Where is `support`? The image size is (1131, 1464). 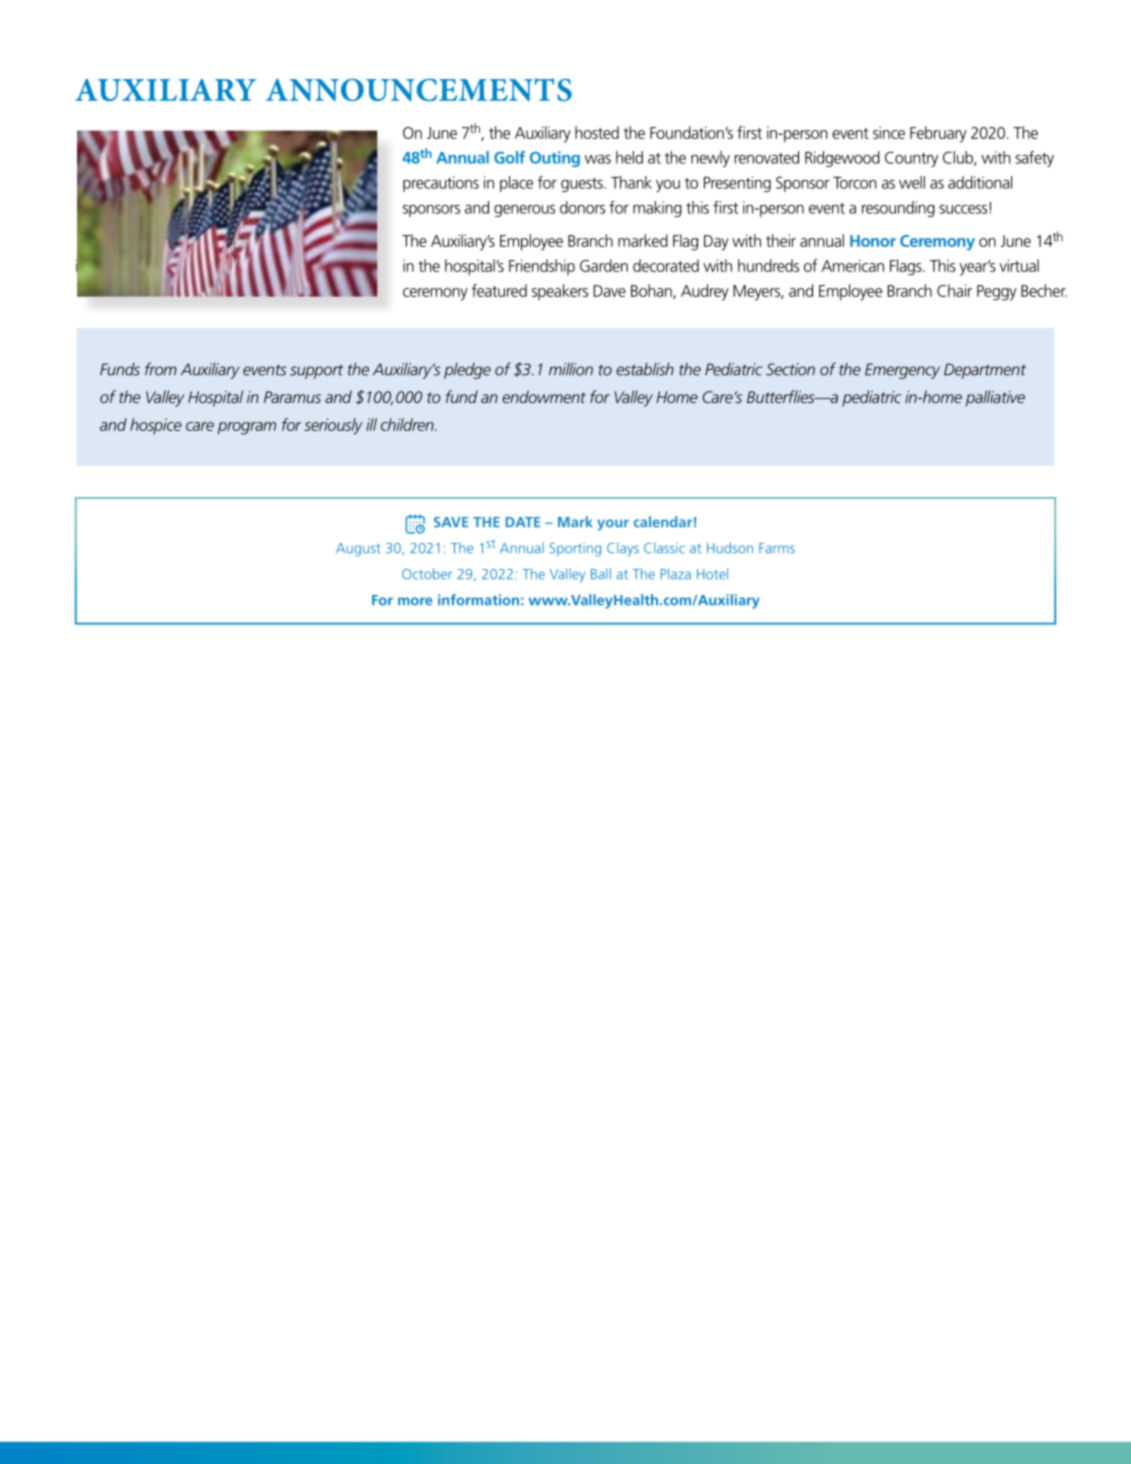
support is located at coordinates (316, 371).
